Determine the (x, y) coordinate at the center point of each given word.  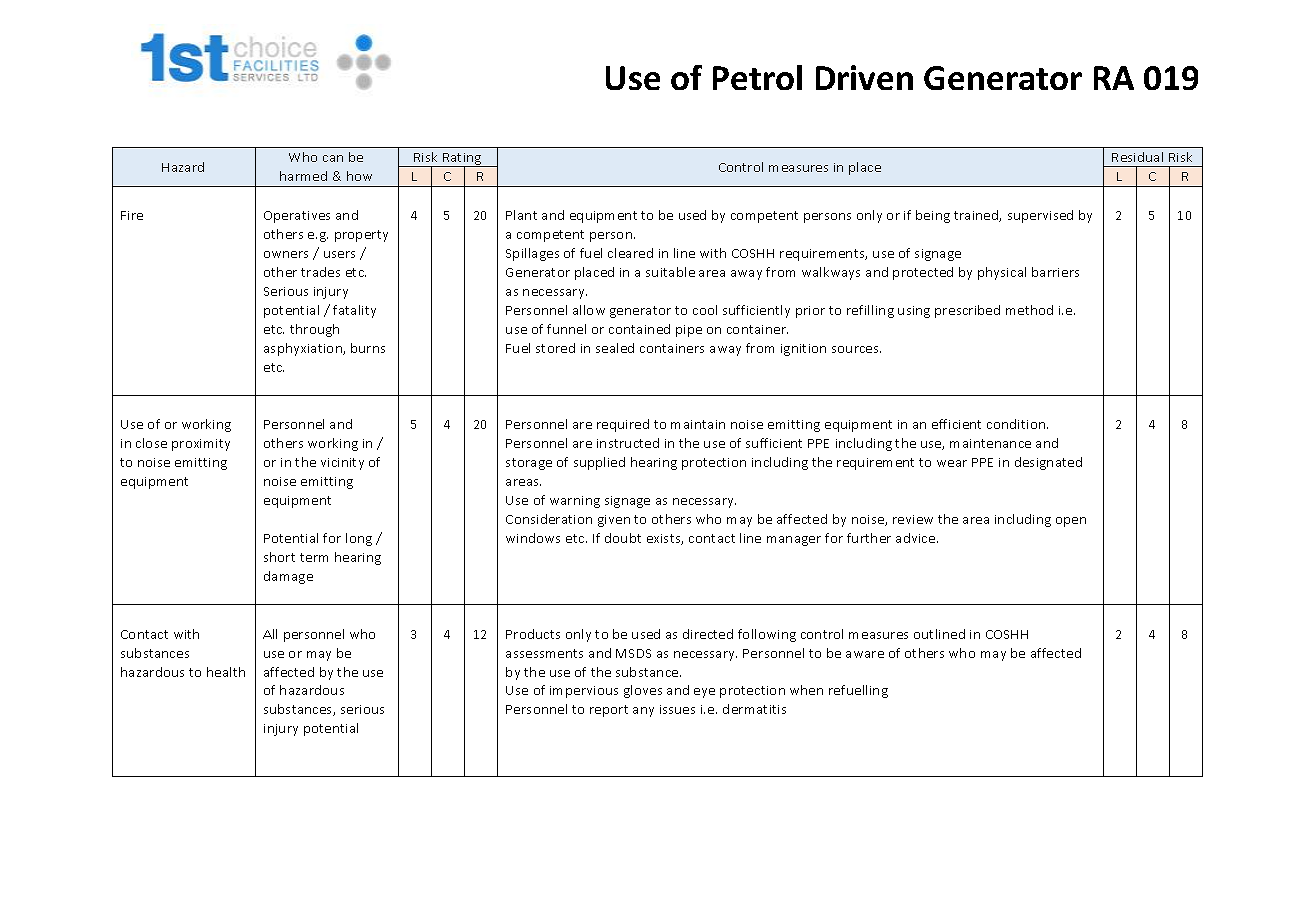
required (623, 425)
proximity (201, 445)
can (333, 158)
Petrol (757, 77)
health (226, 672)
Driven (864, 77)
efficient (956, 424)
